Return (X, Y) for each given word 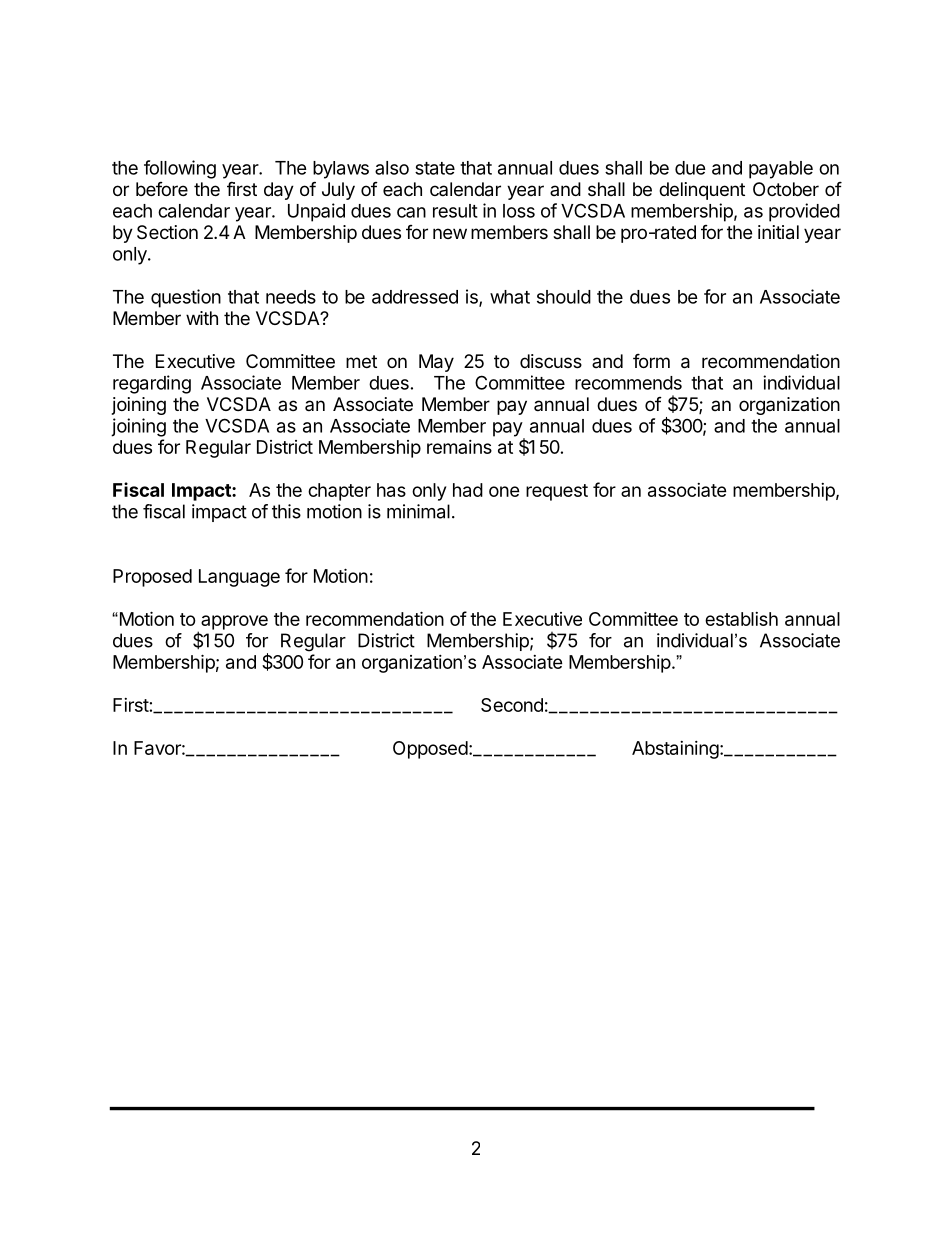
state (435, 168)
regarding (152, 384)
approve (234, 622)
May (436, 363)
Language (239, 578)
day (279, 191)
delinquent (702, 191)
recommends (628, 383)
